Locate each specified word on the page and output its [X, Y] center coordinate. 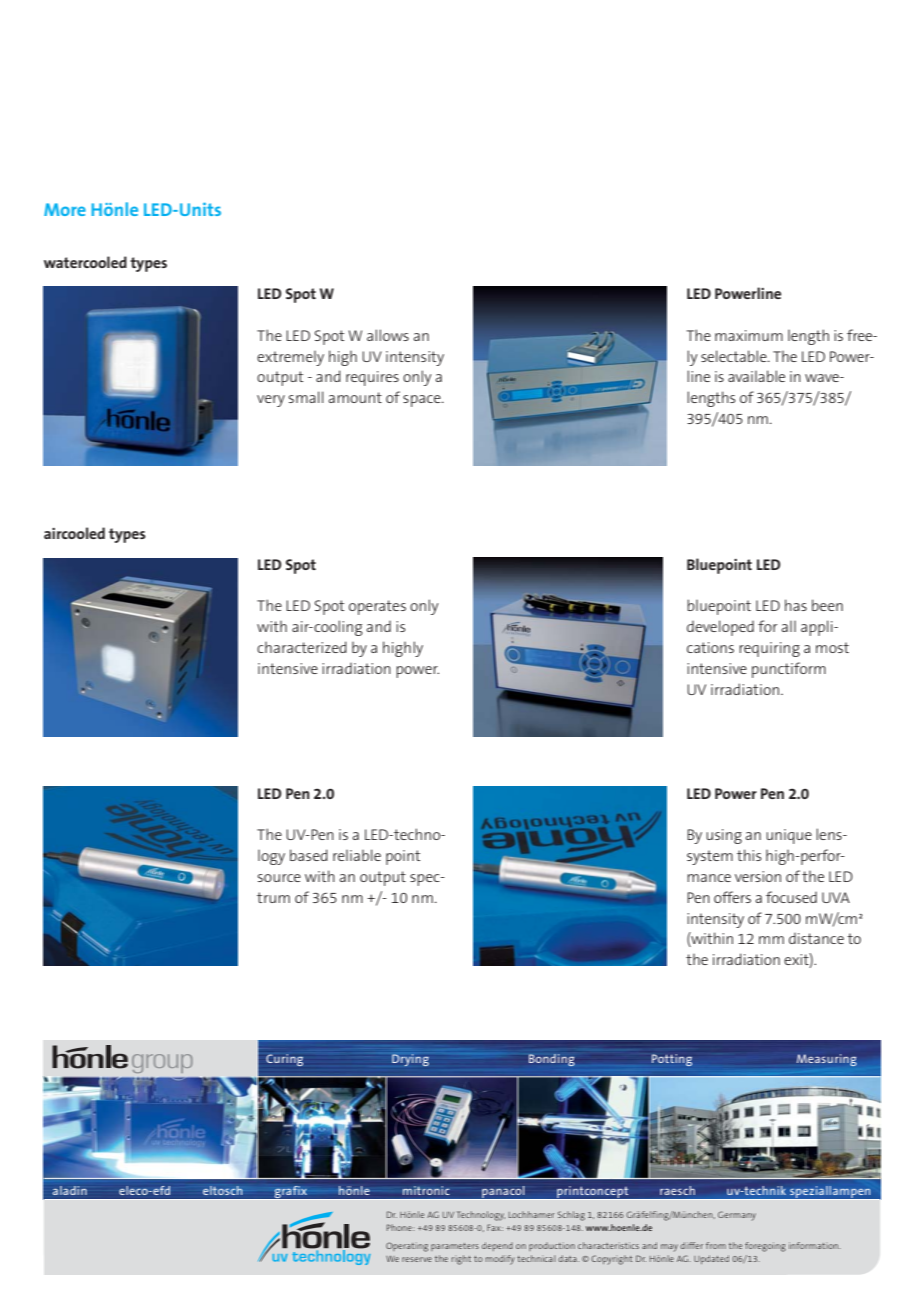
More [65, 209]
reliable [357, 855]
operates [377, 607]
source [279, 878]
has [796, 605]
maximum [749, 335]
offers [732, 897]
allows [388, 335]
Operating [407, 1247]
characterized [302, 647]
